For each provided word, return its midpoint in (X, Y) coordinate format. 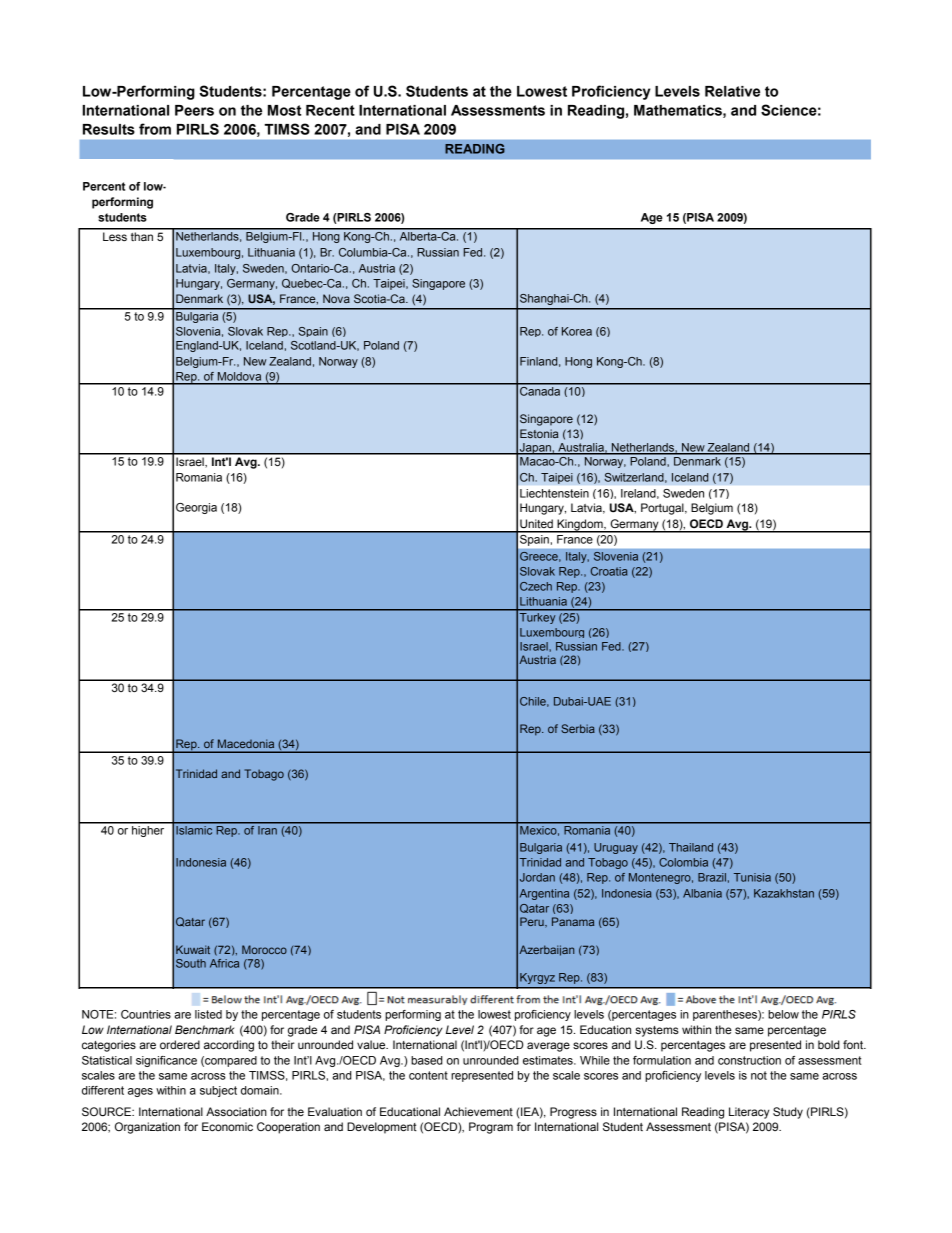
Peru (533, 922)
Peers (194, 110)
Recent (330, 110)
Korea (577, 331)
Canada (540, 390)
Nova (336, 298)
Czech (536, 586)
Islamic (194, 830)
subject (218, 1091)
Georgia (196, 508)
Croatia (609, 571)
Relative (732, 91)
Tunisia (752, 877)
